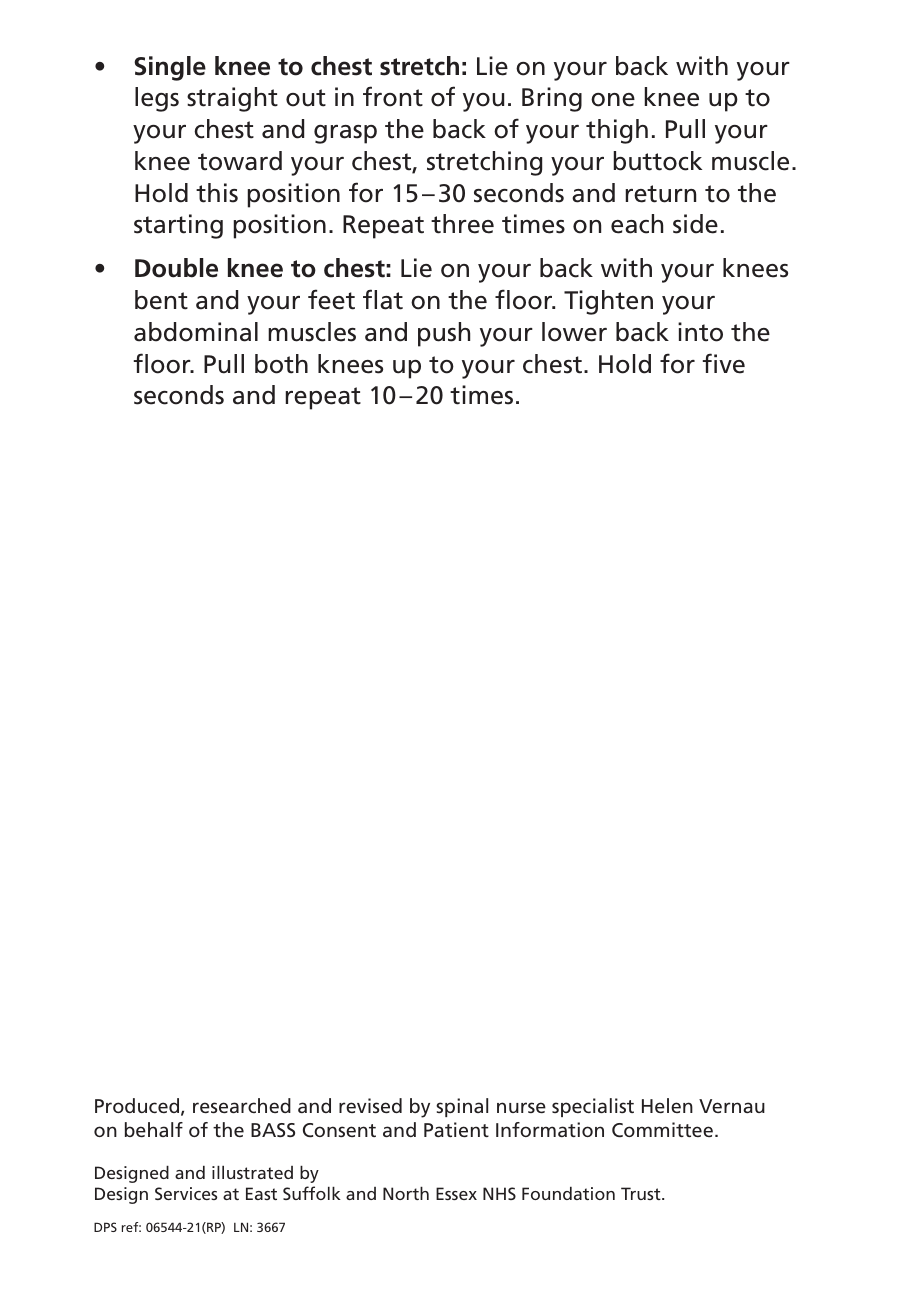  I want to click on researched, so click(242, 1105).
